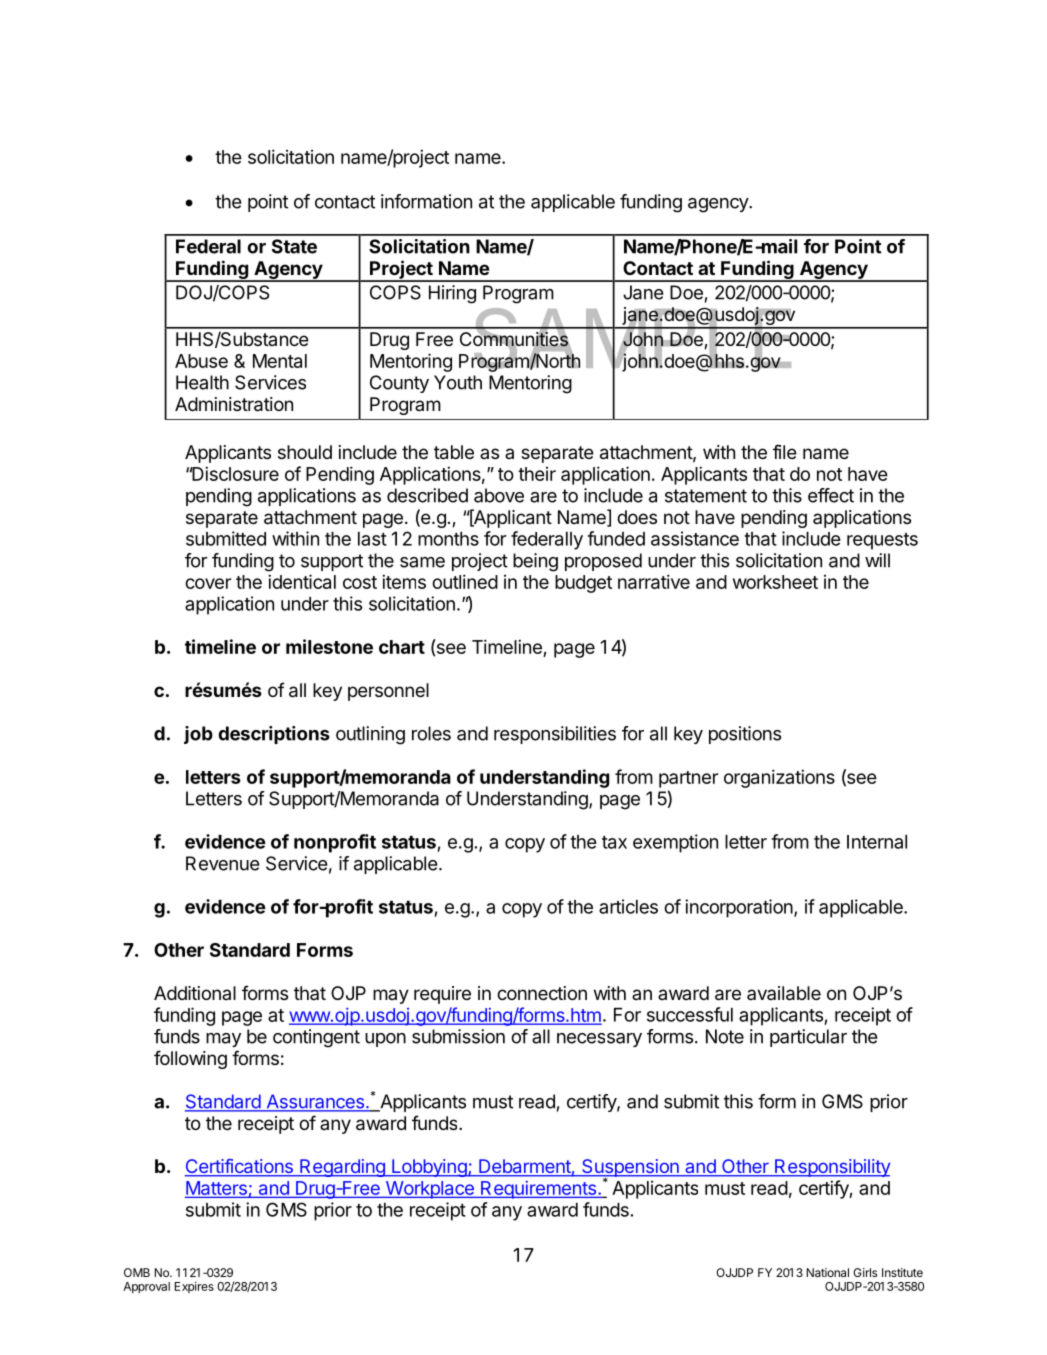 The height and width of the screenshot is (1355, 1047). I want to click on Expires, so click(194, 1287).
